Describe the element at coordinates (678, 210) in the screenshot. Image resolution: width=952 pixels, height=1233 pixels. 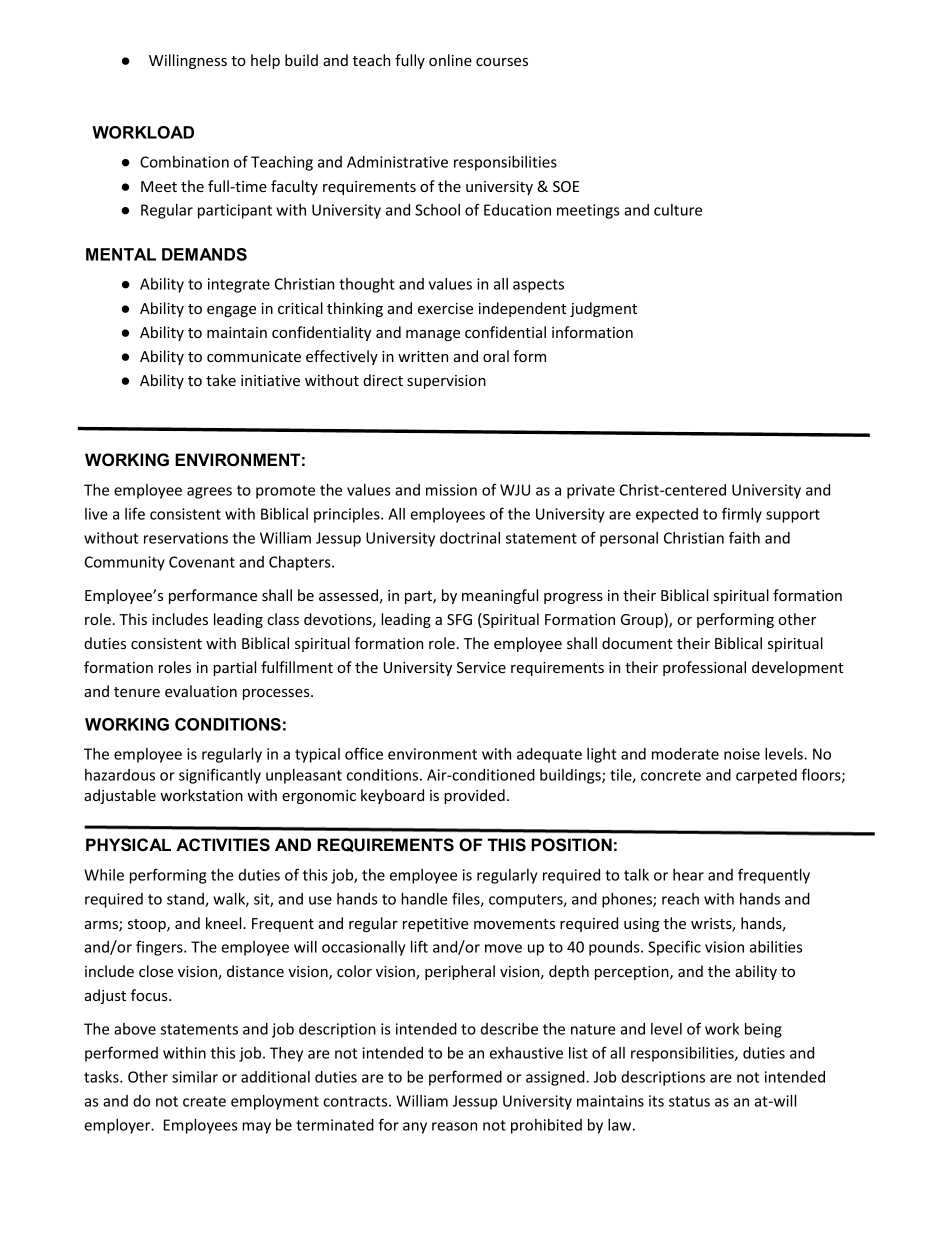
I see `culture` at that location.
